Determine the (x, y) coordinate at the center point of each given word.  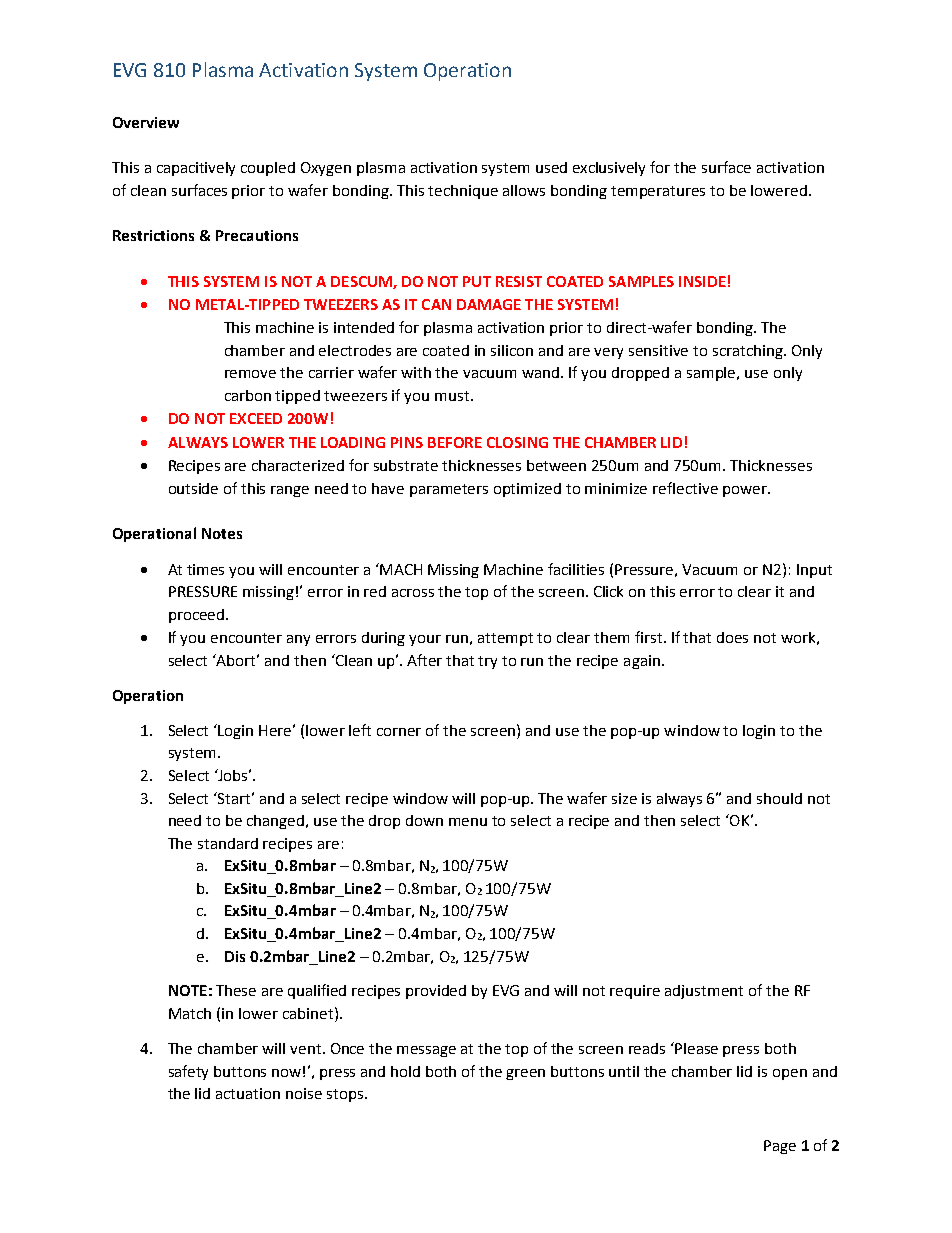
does (732, 637)
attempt (505, 639)
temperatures (658, 192)
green (525, 1074)
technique (463, 192)
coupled (268, 169)
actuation (248, 1093)
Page (780, 1147)
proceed (198, 616)
